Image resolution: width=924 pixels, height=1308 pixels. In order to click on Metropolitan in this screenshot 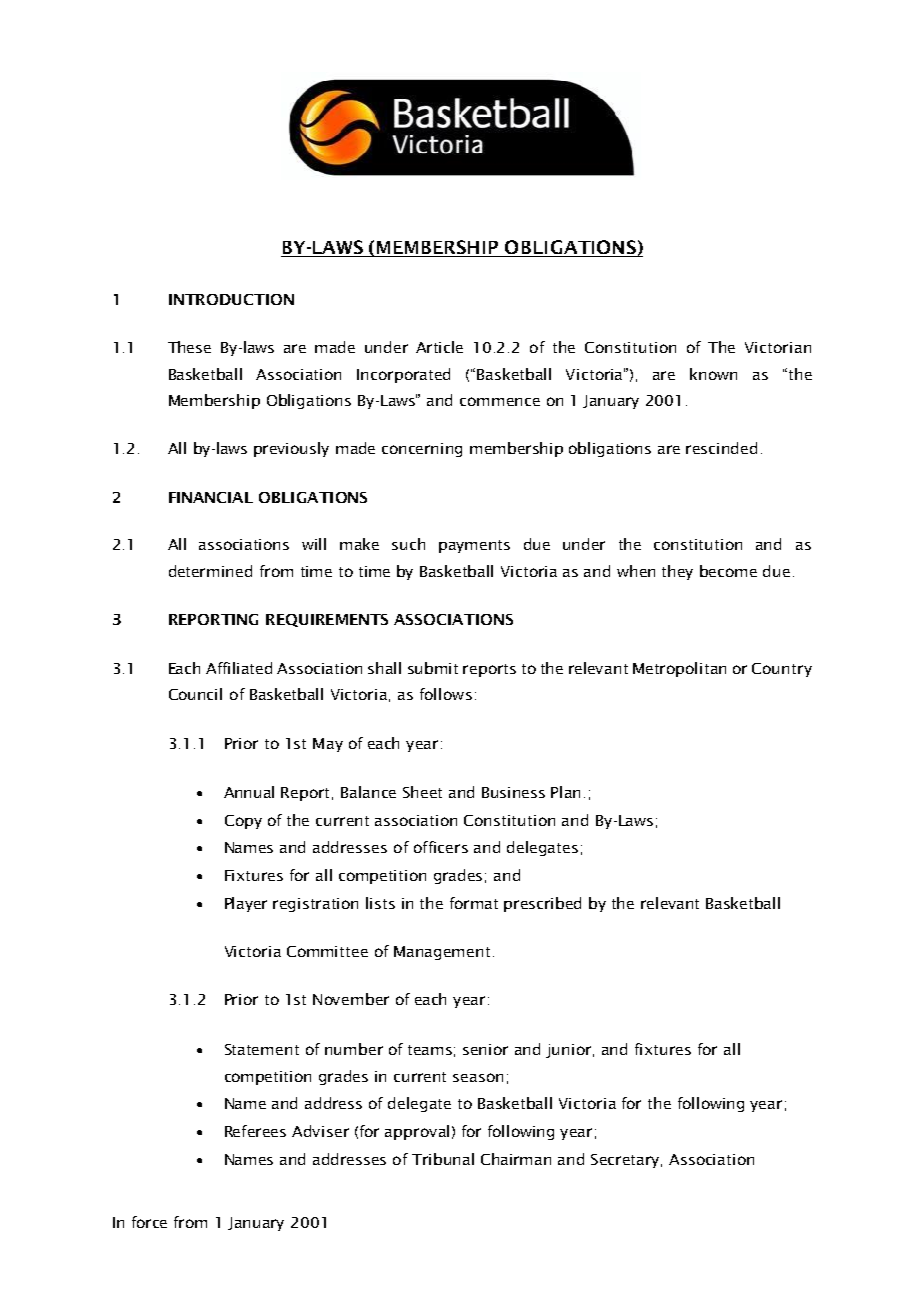, I will do `click(679, 669)`.
